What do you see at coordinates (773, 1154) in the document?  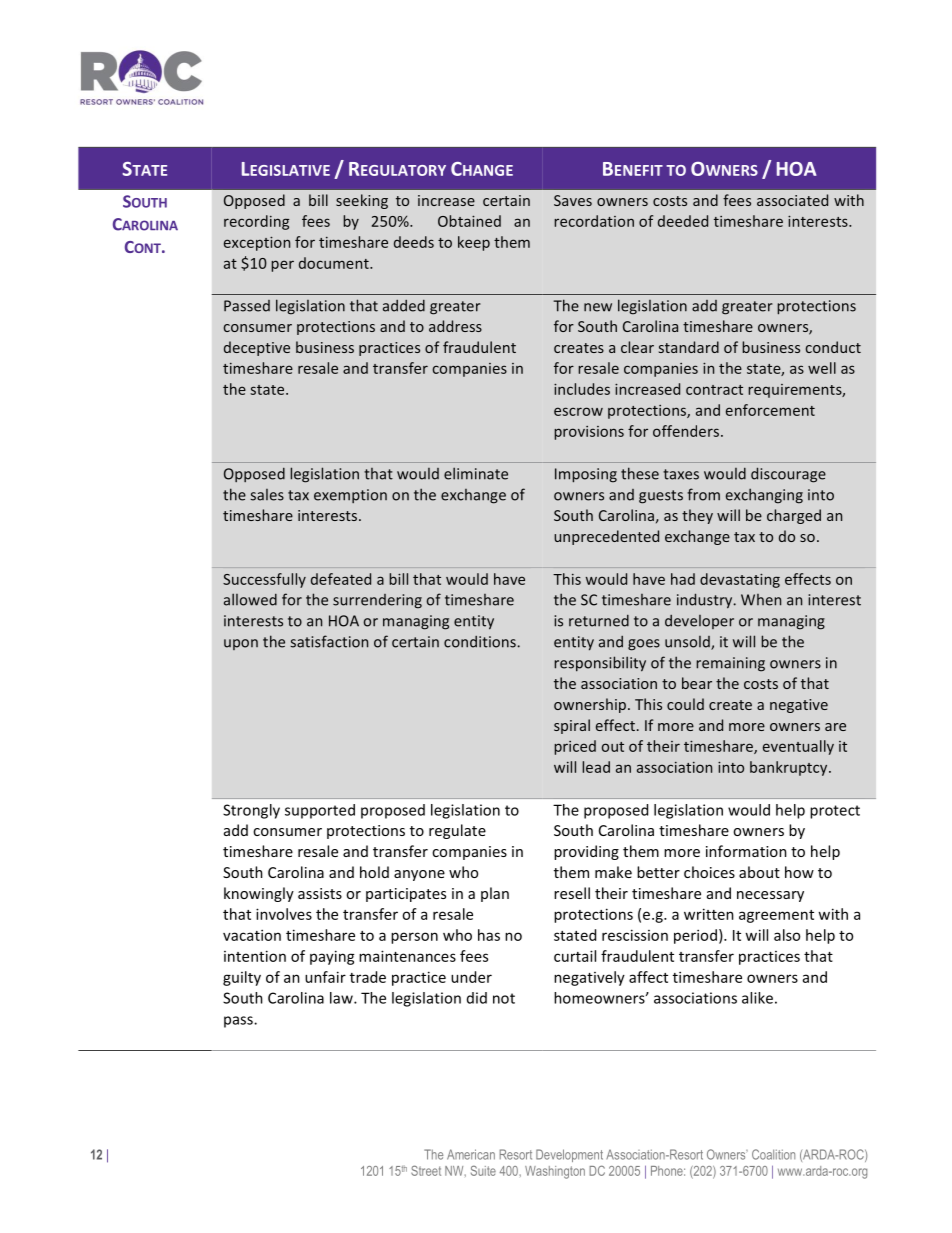 I see `Coalition` at bounding box center [773, 1154].
